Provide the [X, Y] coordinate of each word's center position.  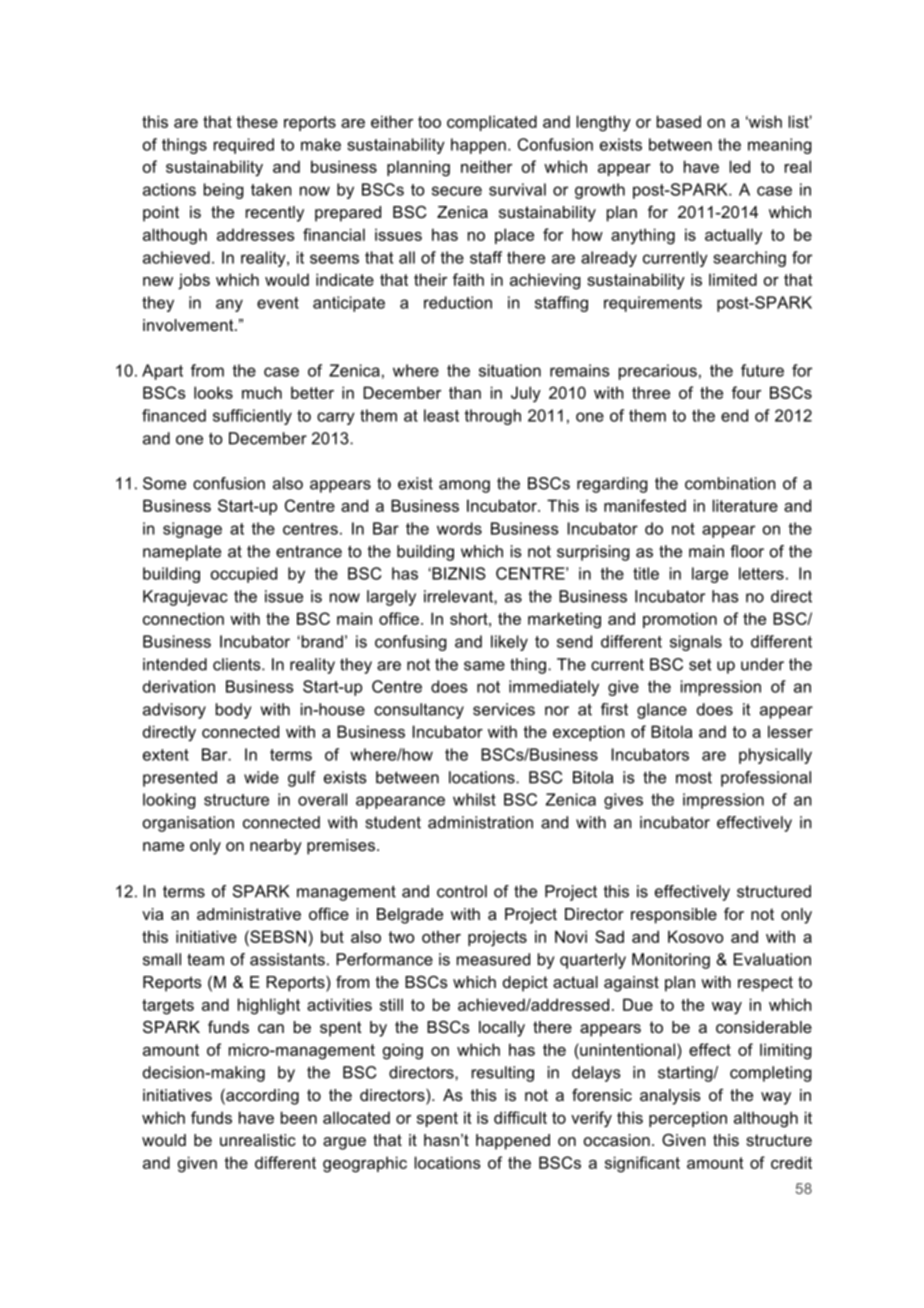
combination [730, 483]
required [244, 146]
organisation [188, 824]
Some [164, 483]
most [694, 778]
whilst [474, 799]
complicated [492, 123]
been [299, 1117]
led [740, 166]
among [464, 486]
